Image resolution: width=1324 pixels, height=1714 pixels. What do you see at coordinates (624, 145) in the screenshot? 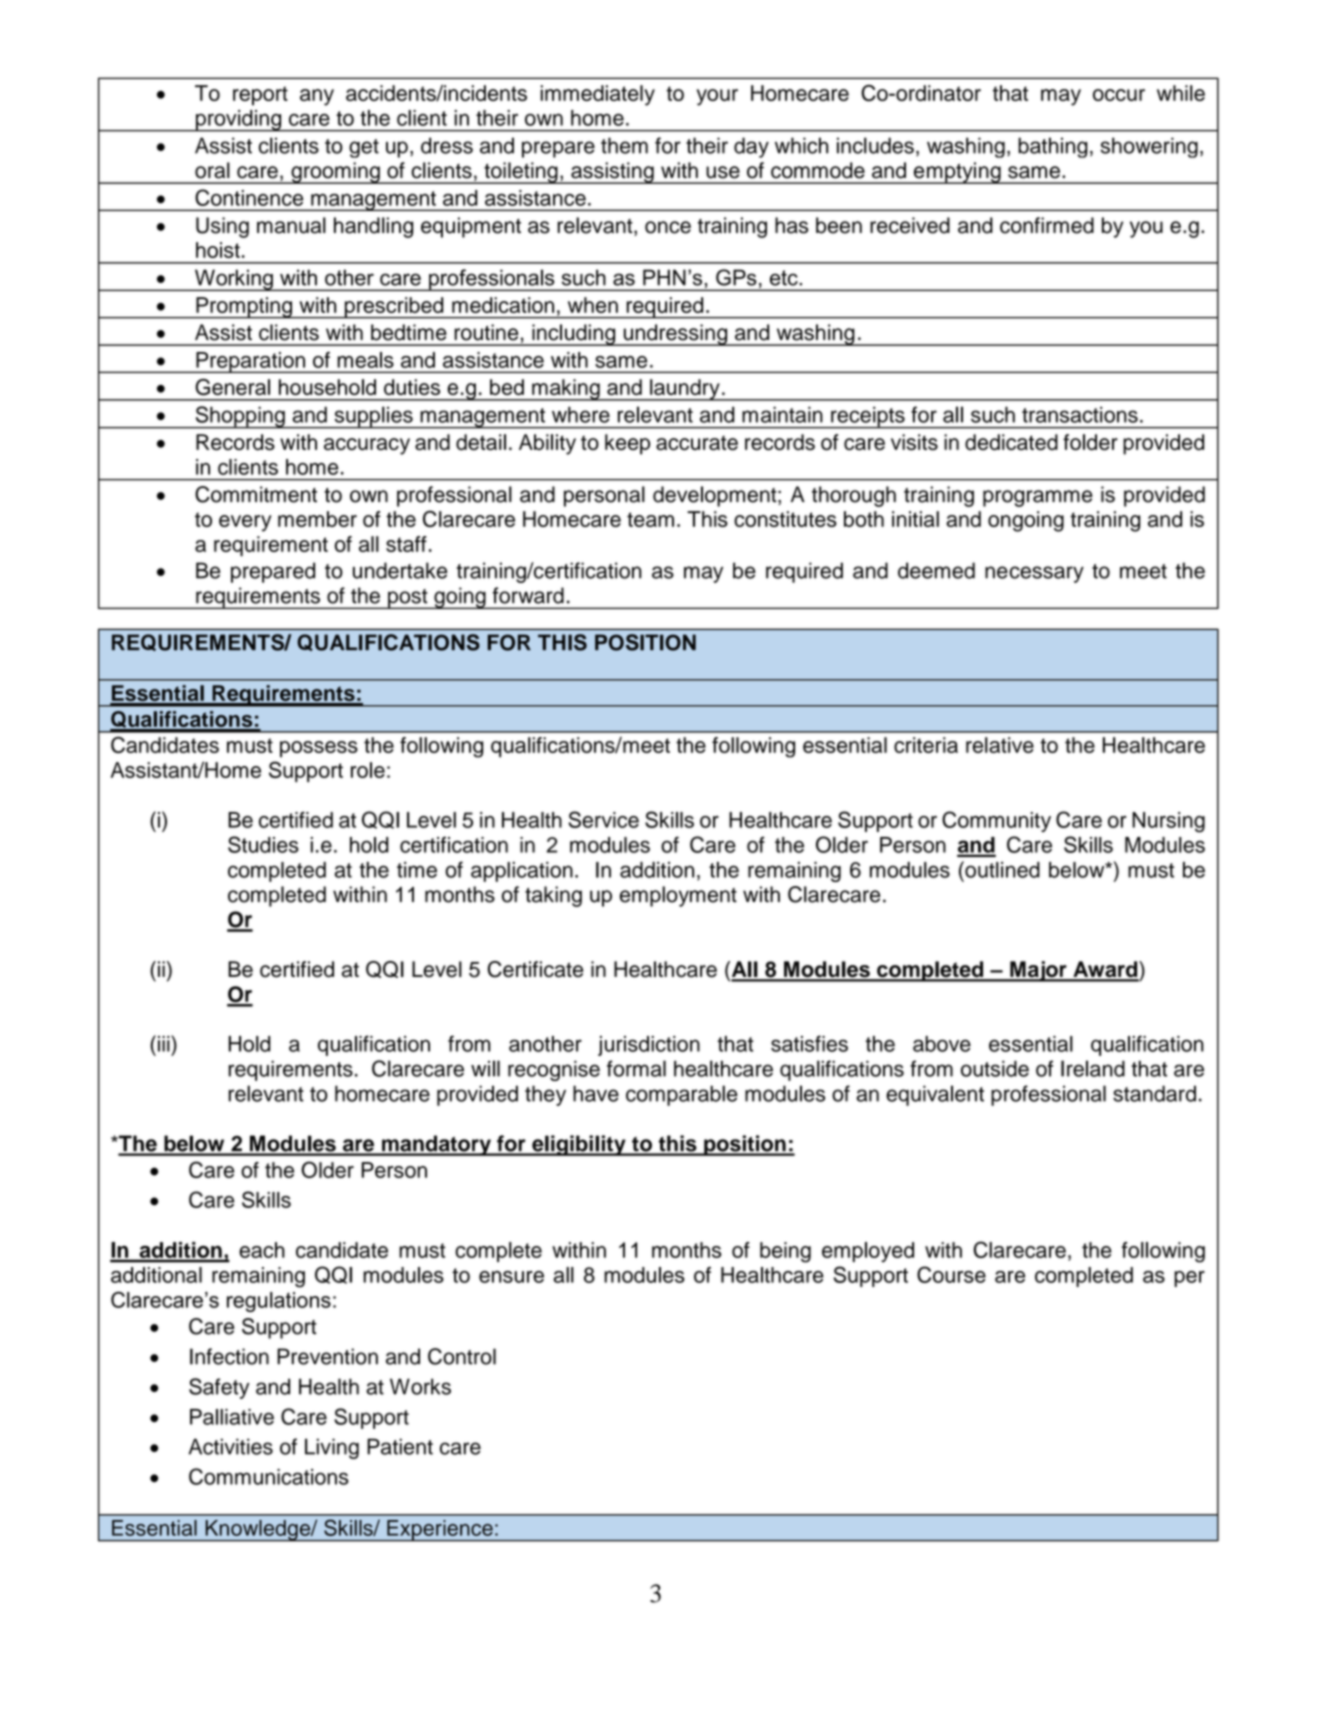
I see `them` at bounding box center [624, 145].
